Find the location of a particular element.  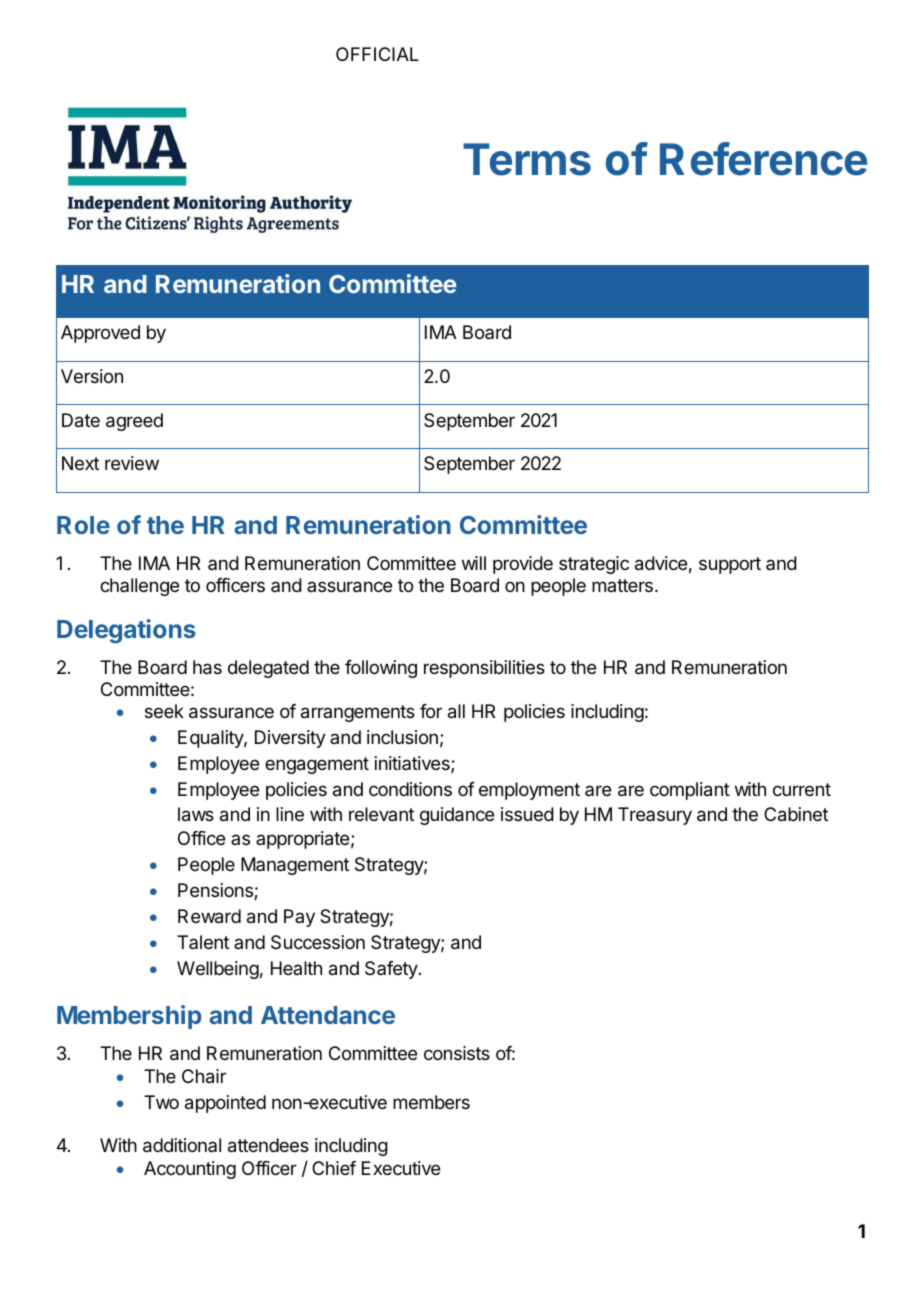

Safety is located at coordinates (391, 970).
